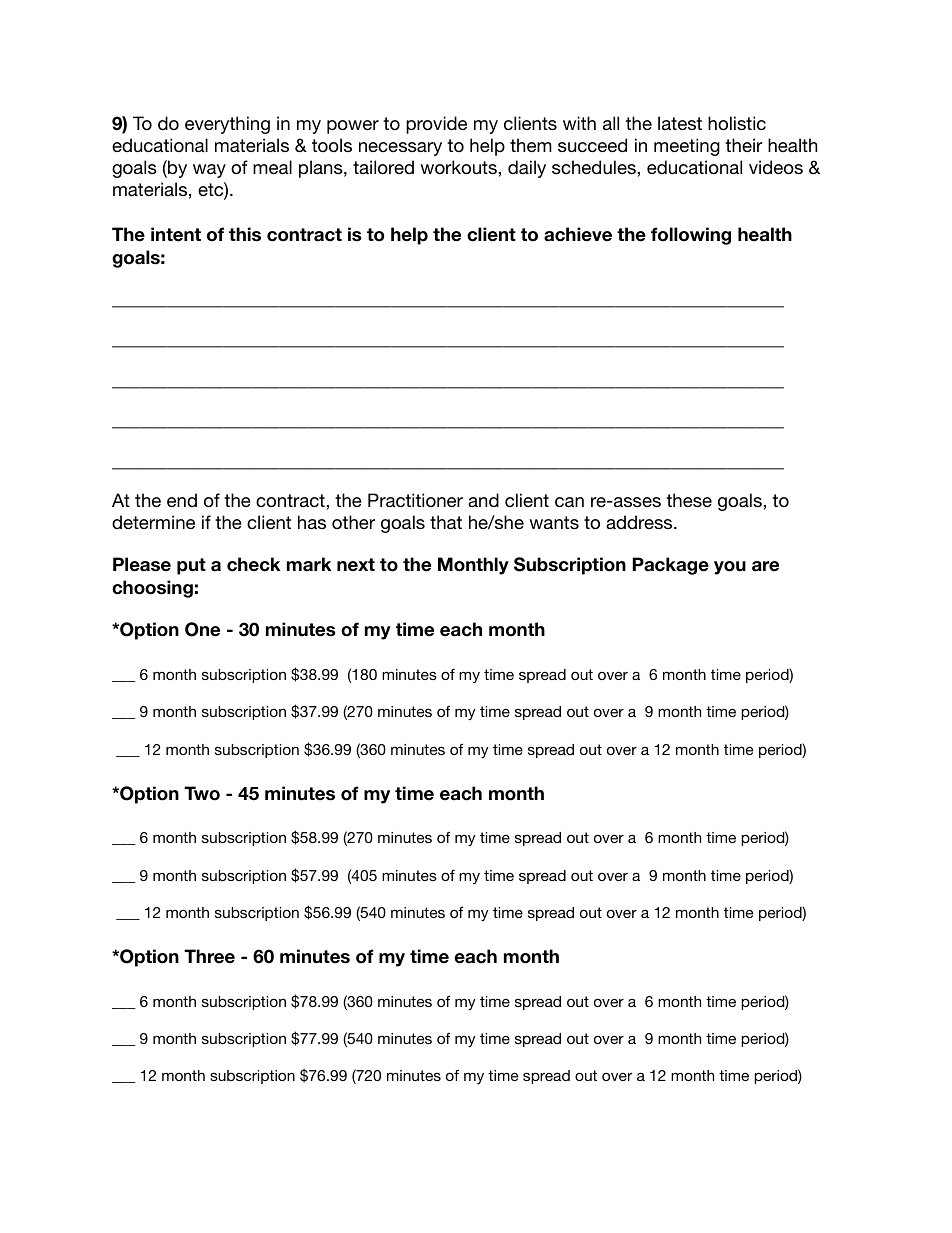  I want to click on and, so click(483, 500).
